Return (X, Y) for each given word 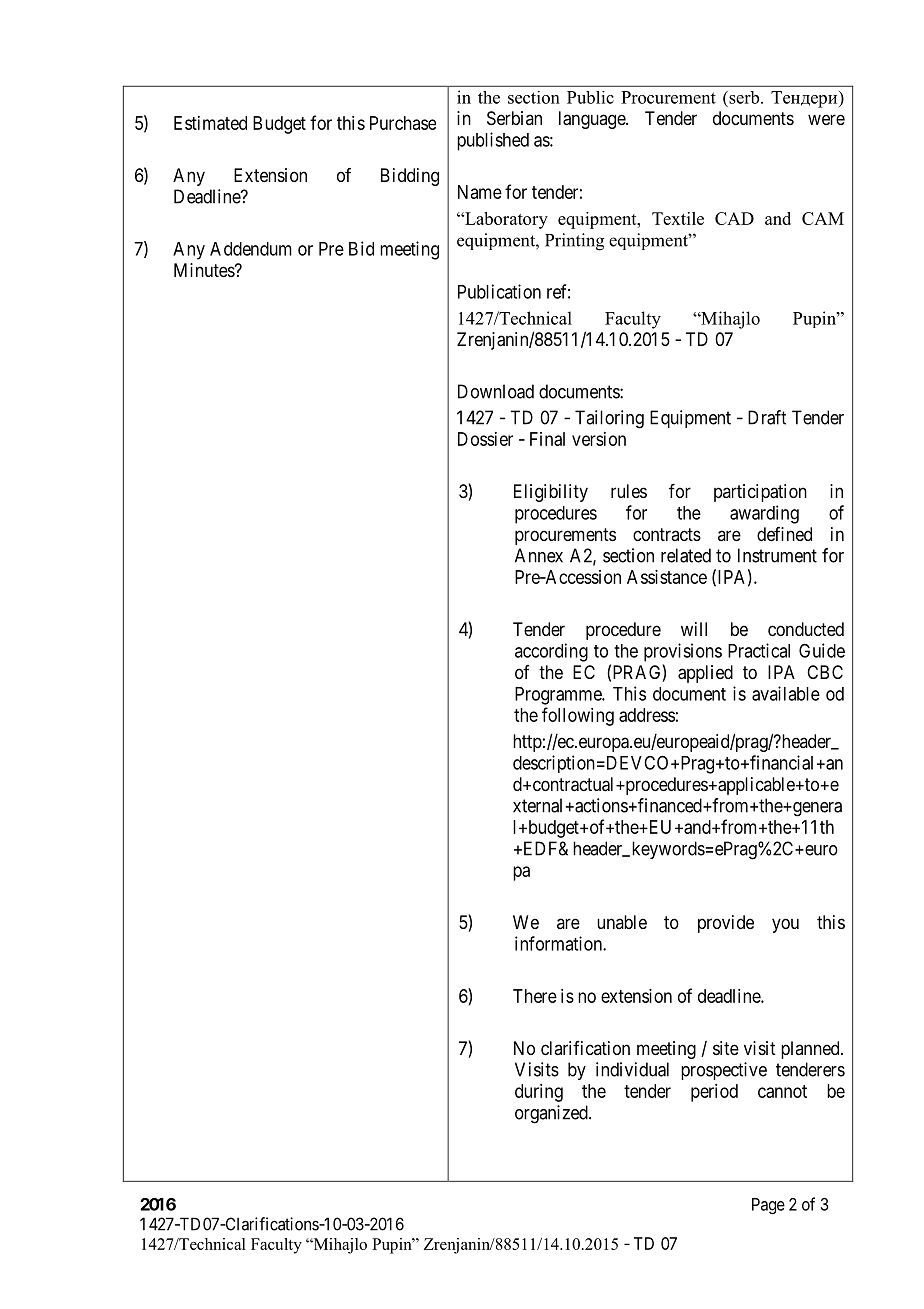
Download (496, 391)
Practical (759, 650)
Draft (767, 417)
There (535, 996)
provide (726, 924)
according (551, 652)
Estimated (210, 123)
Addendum (251, 249)
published (493, 141)
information (559, 943)
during (539, 1093)
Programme (559, 696)
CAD (734, 218)
